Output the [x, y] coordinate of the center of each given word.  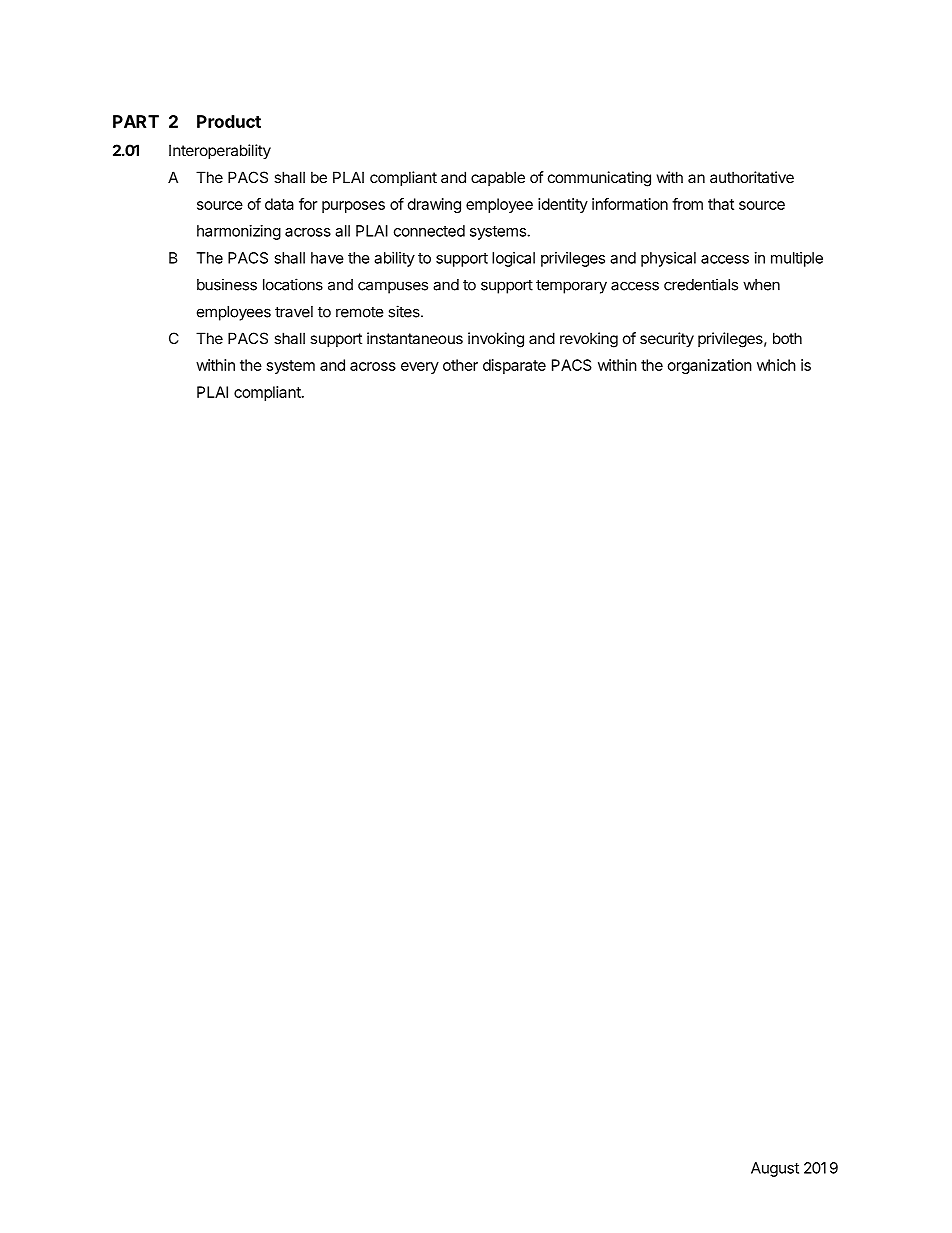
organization [710, 366]
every [420, 368]
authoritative [752, 177]
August [775, 1169]
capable [498, 178]
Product [229, 121]
